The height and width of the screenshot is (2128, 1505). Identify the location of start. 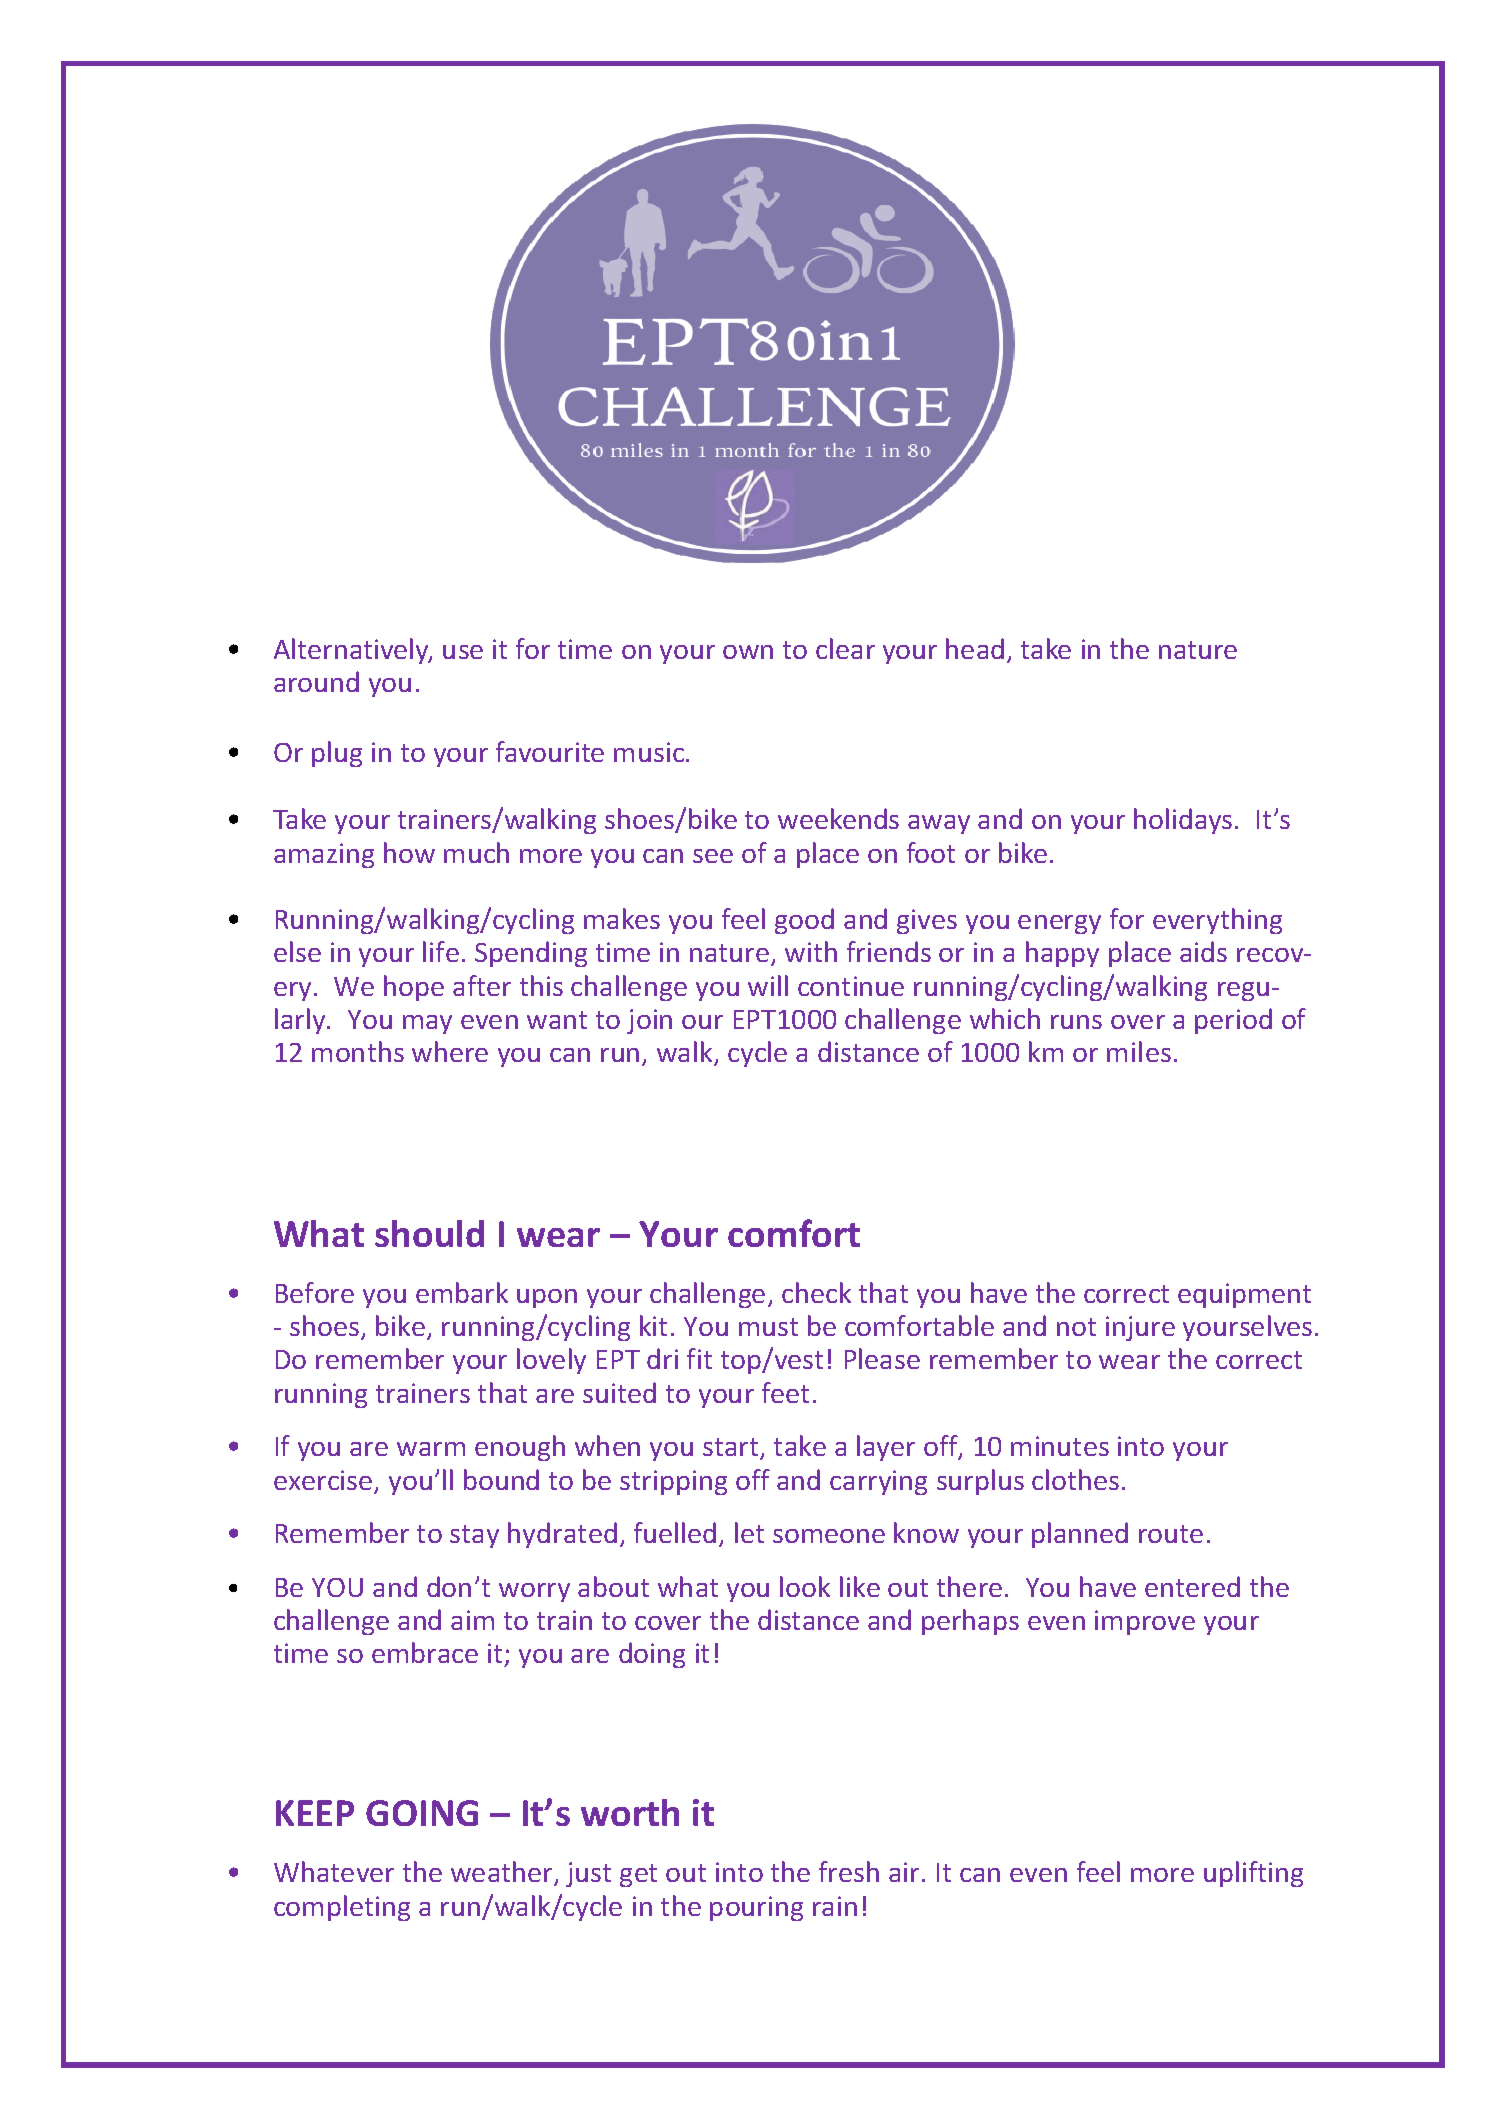
(732, 1449).
